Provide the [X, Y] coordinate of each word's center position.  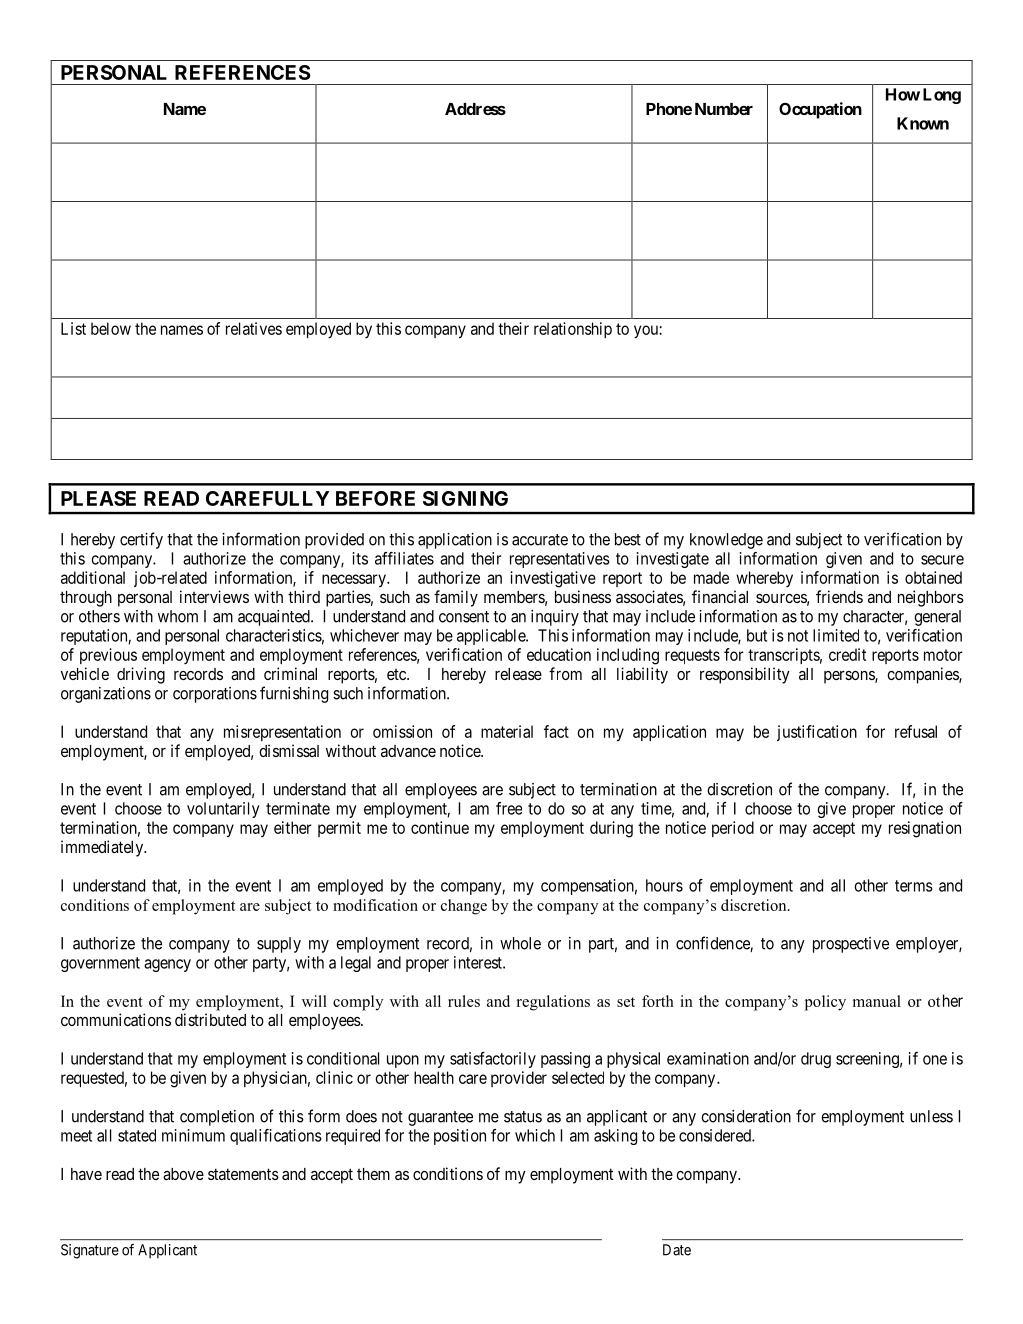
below [111, 328]
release [518, 674]
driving [141, 675]
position [460, 1137]
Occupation [820, 110]
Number [724, 109]
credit [847, 654]
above [183, 1174]
